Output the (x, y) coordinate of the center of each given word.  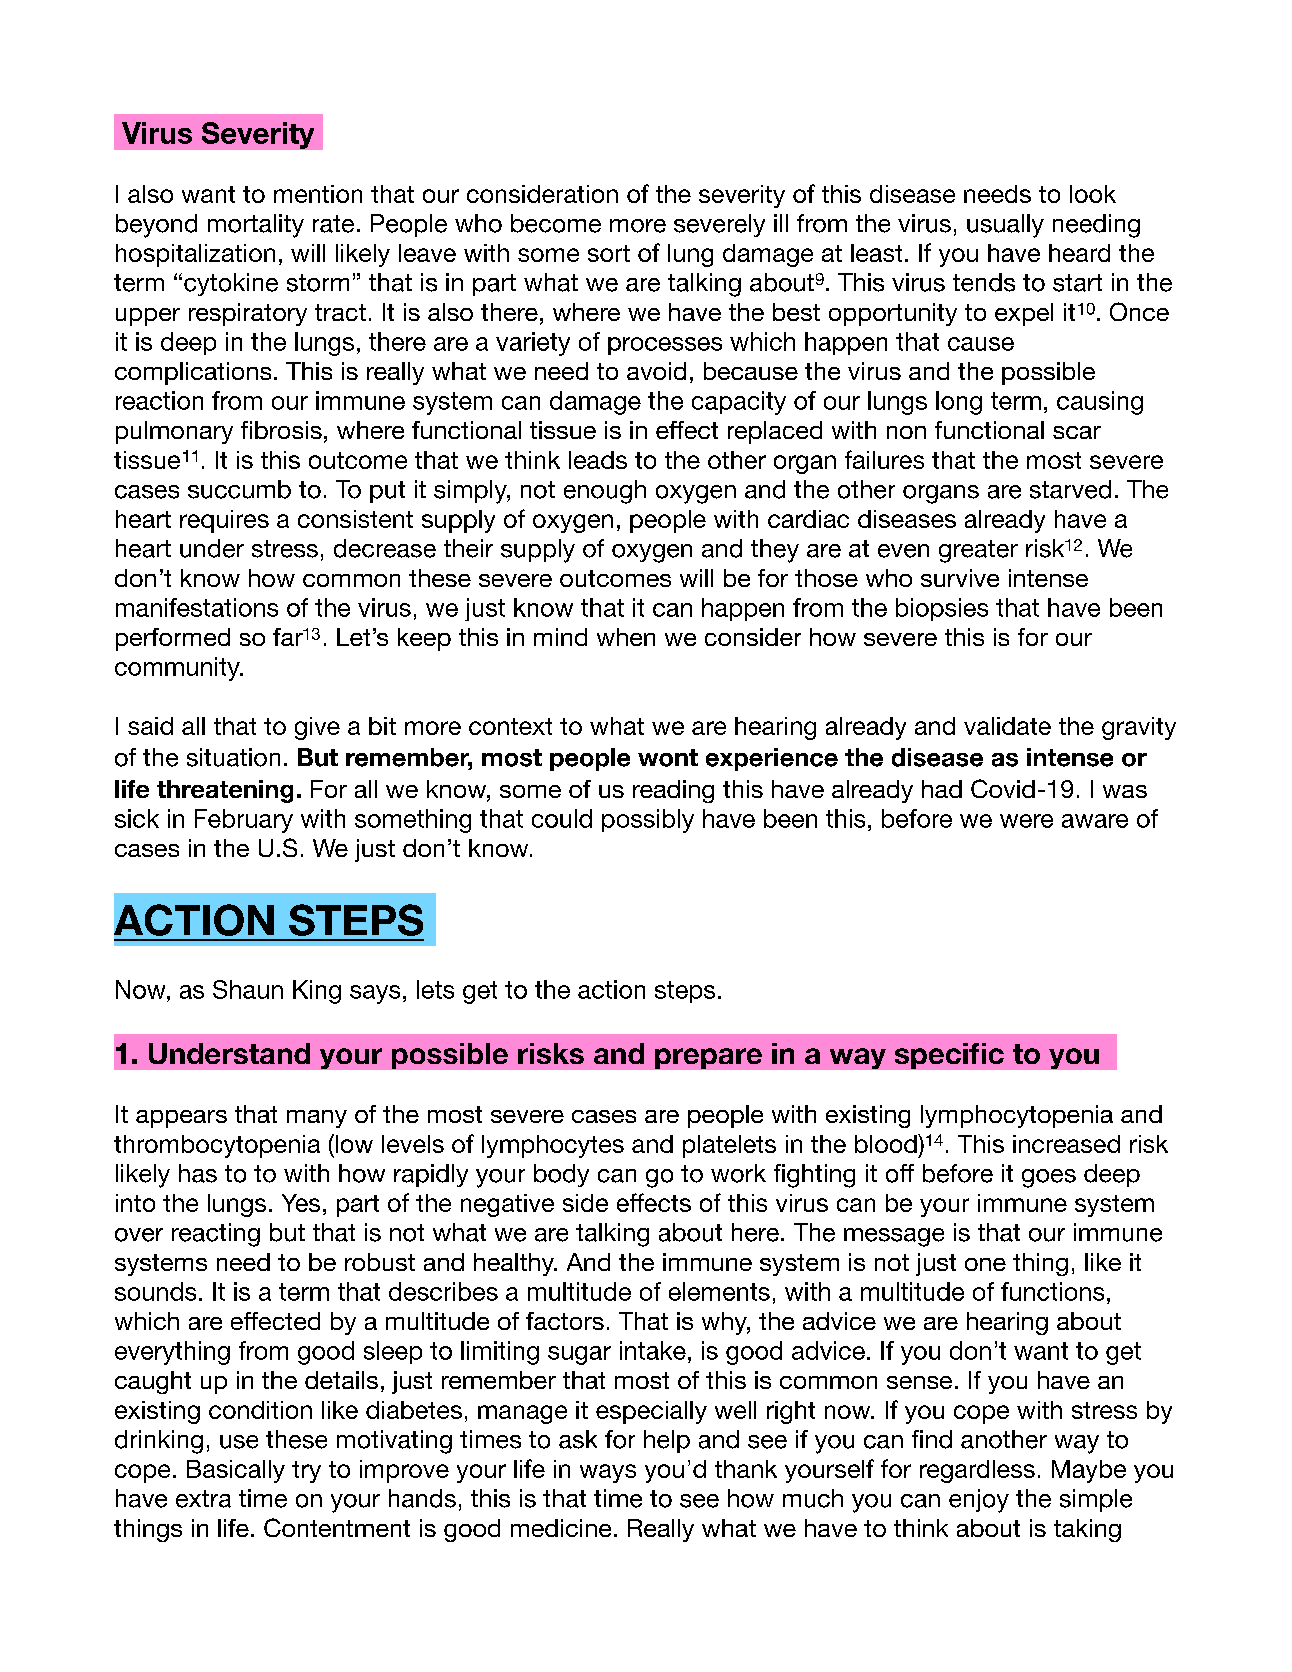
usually (1005, 226)
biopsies (942, 609)
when (626, 637)
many (317, 1119)
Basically (236, 1471)
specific (949, 1056)
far (288, 637)
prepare (708, 1058)
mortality (256, 226)
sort (609, 253)
